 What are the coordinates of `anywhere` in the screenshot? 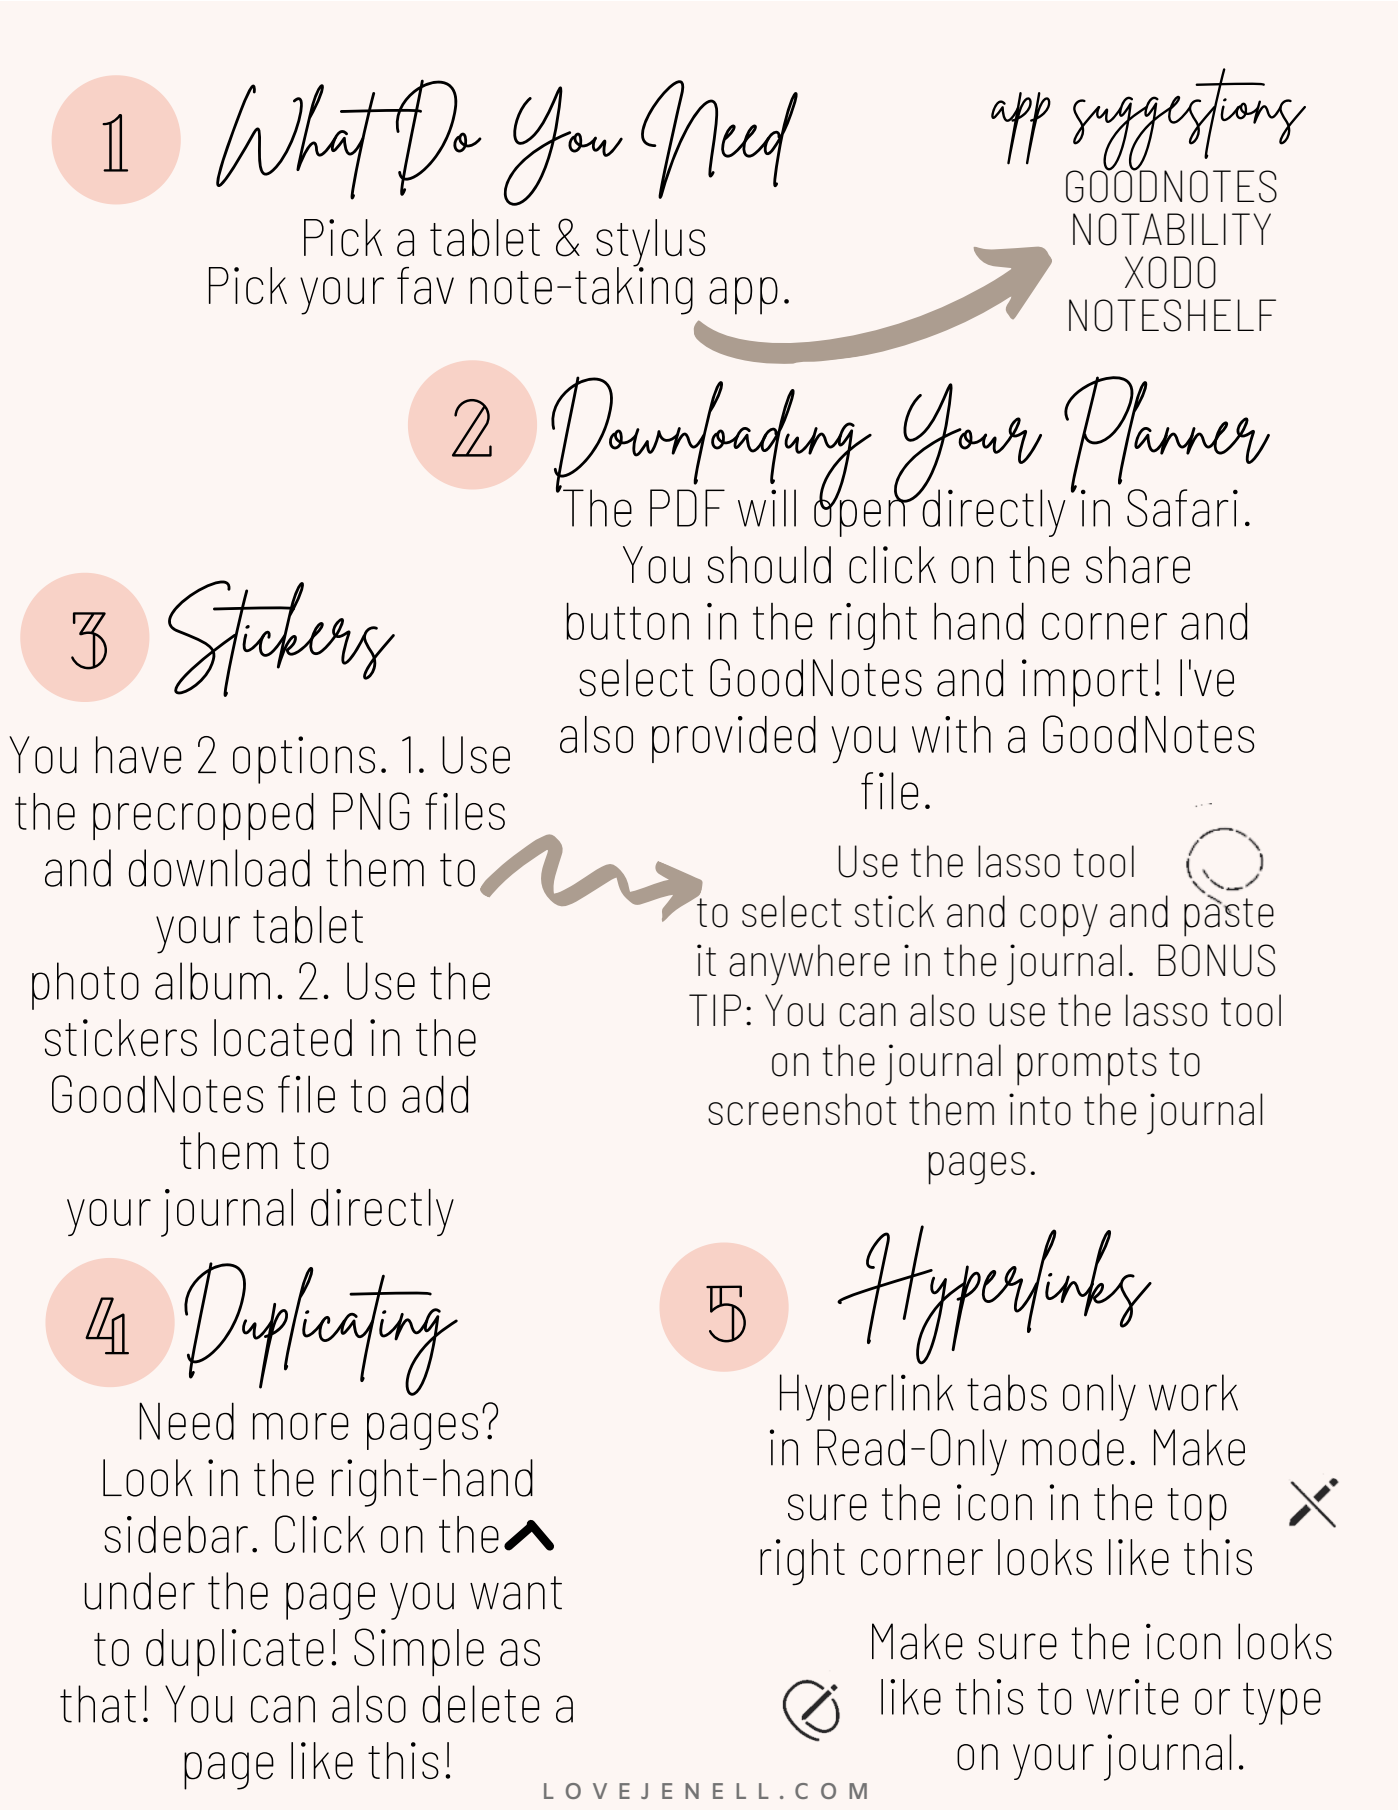 It's located at (809, 965).
